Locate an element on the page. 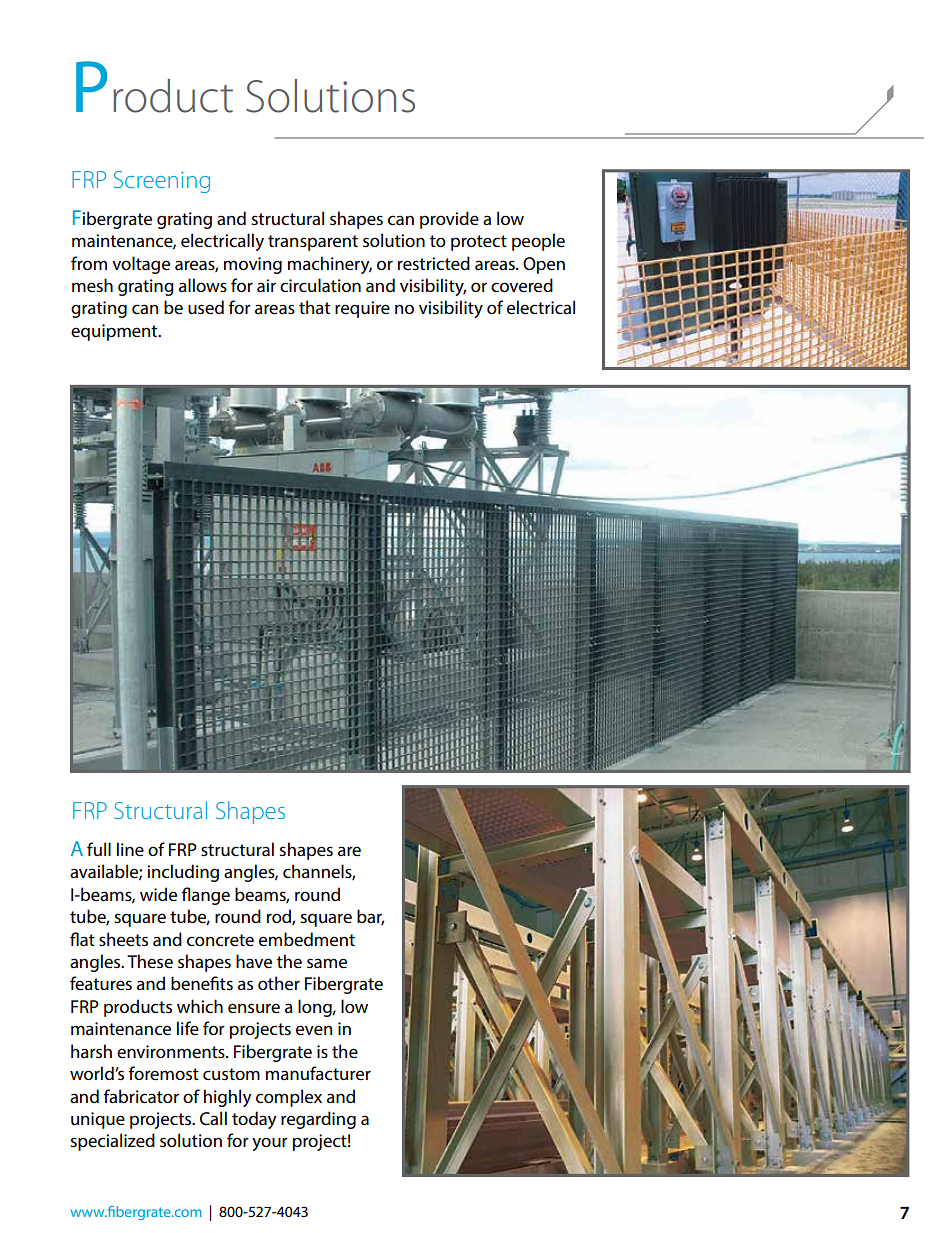  line is located at coordinates (130, 849).
